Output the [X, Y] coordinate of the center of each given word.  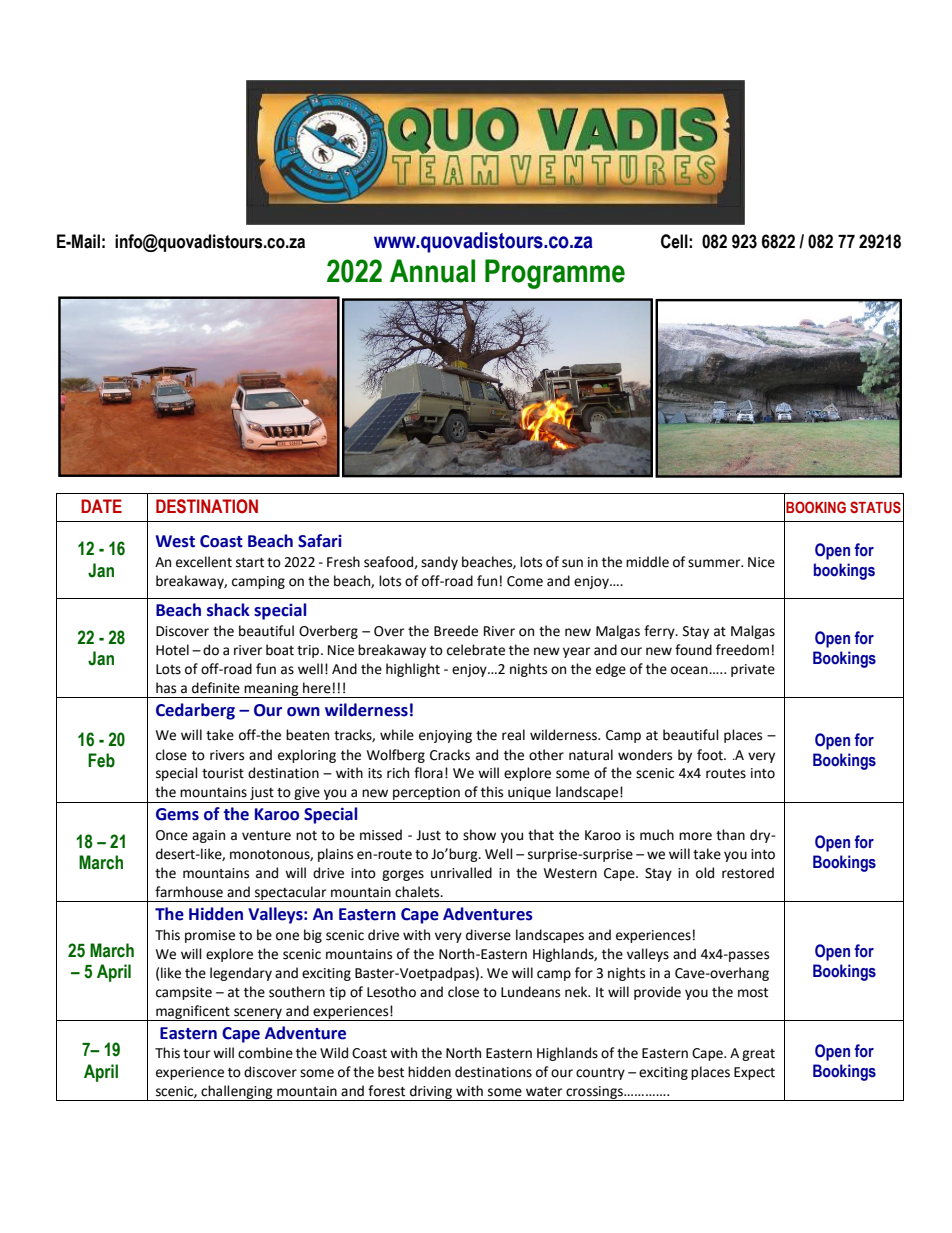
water [544, 1092]
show [479, 835]
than [730, 835]
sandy [439, 563]
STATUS [875, 507]
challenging [237, 1093]
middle [647, 562]
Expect [754, 1073]
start [250, 563]
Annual [432, 271]
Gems [177, 814]
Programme [555, 274]
